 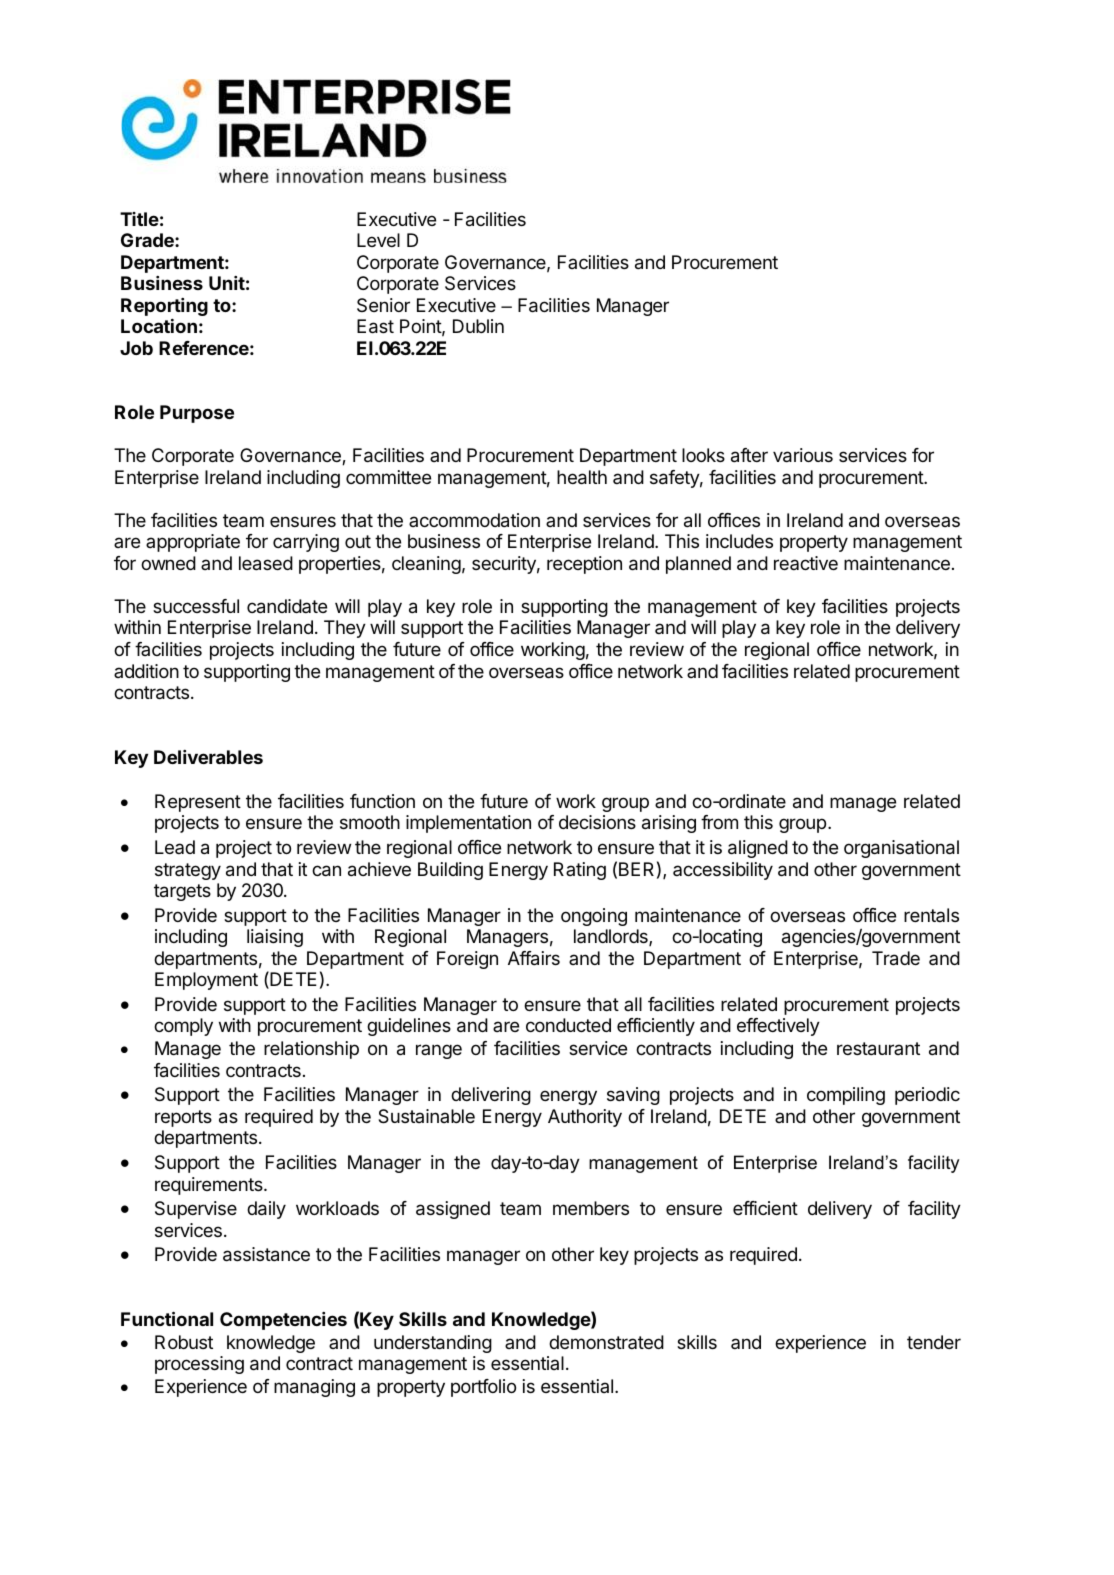 I want to click on Reporting, so click(x=164, y=307).
